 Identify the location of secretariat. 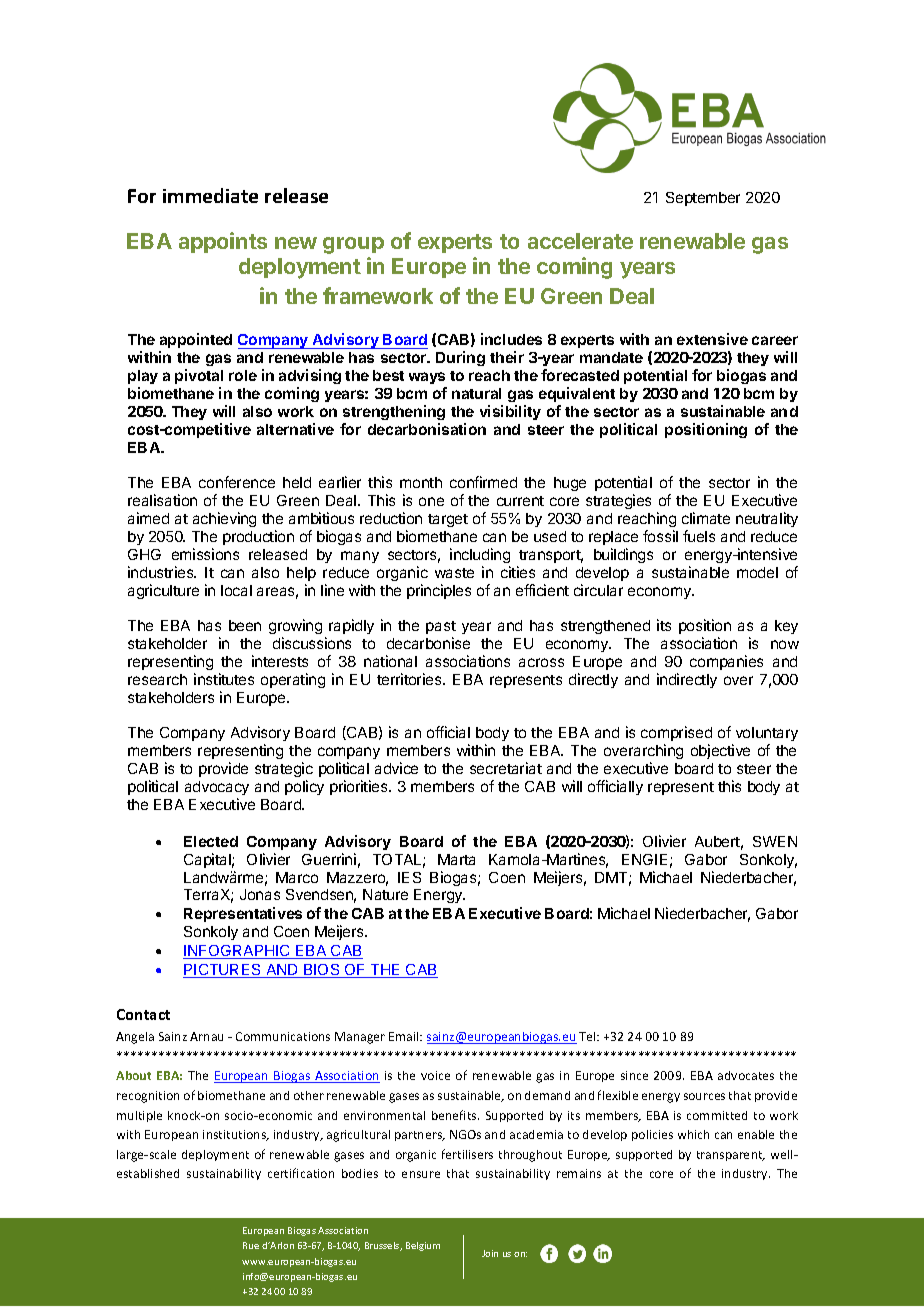
(506, 768).
